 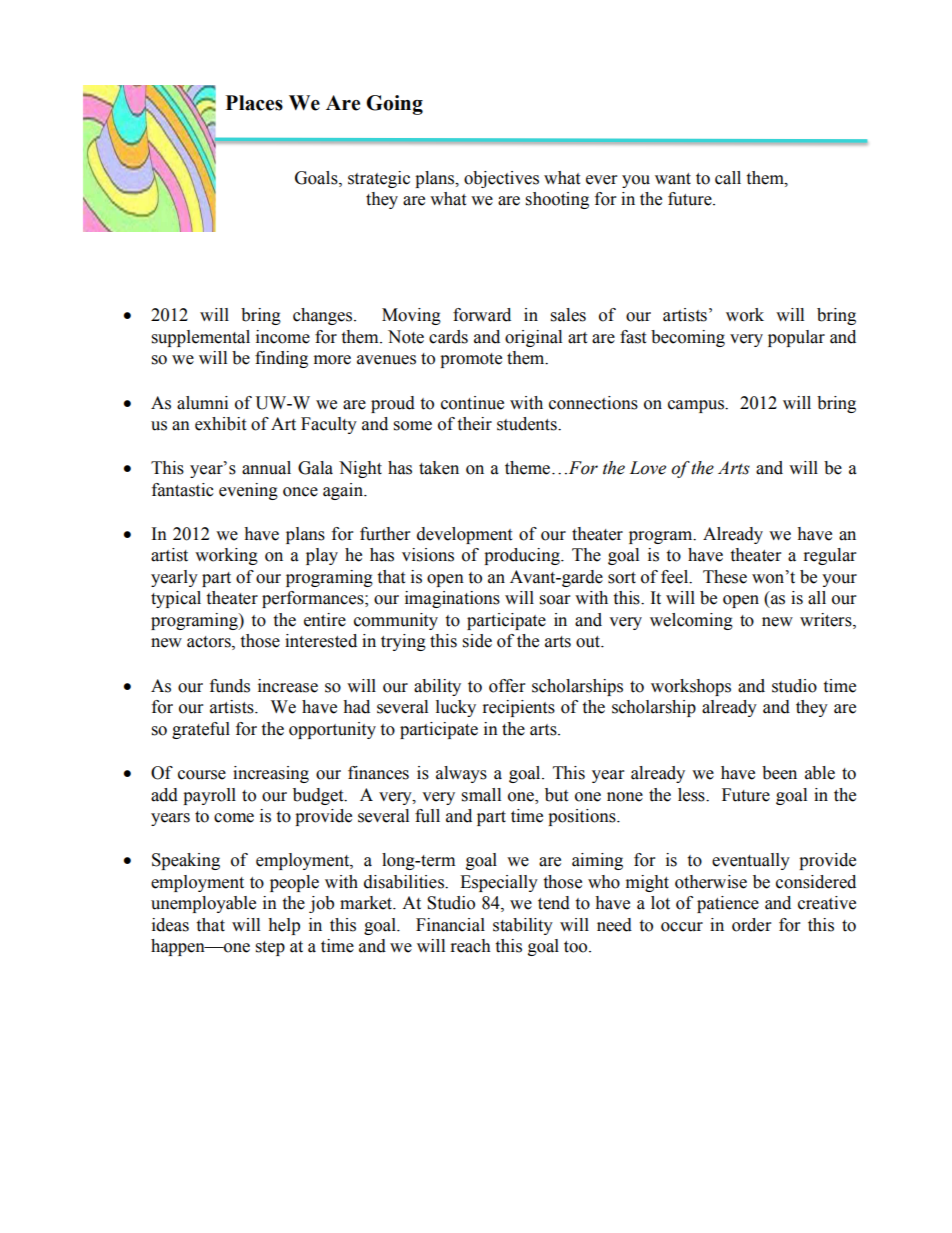 I want to click on funds, so click(x=230, y=686).
